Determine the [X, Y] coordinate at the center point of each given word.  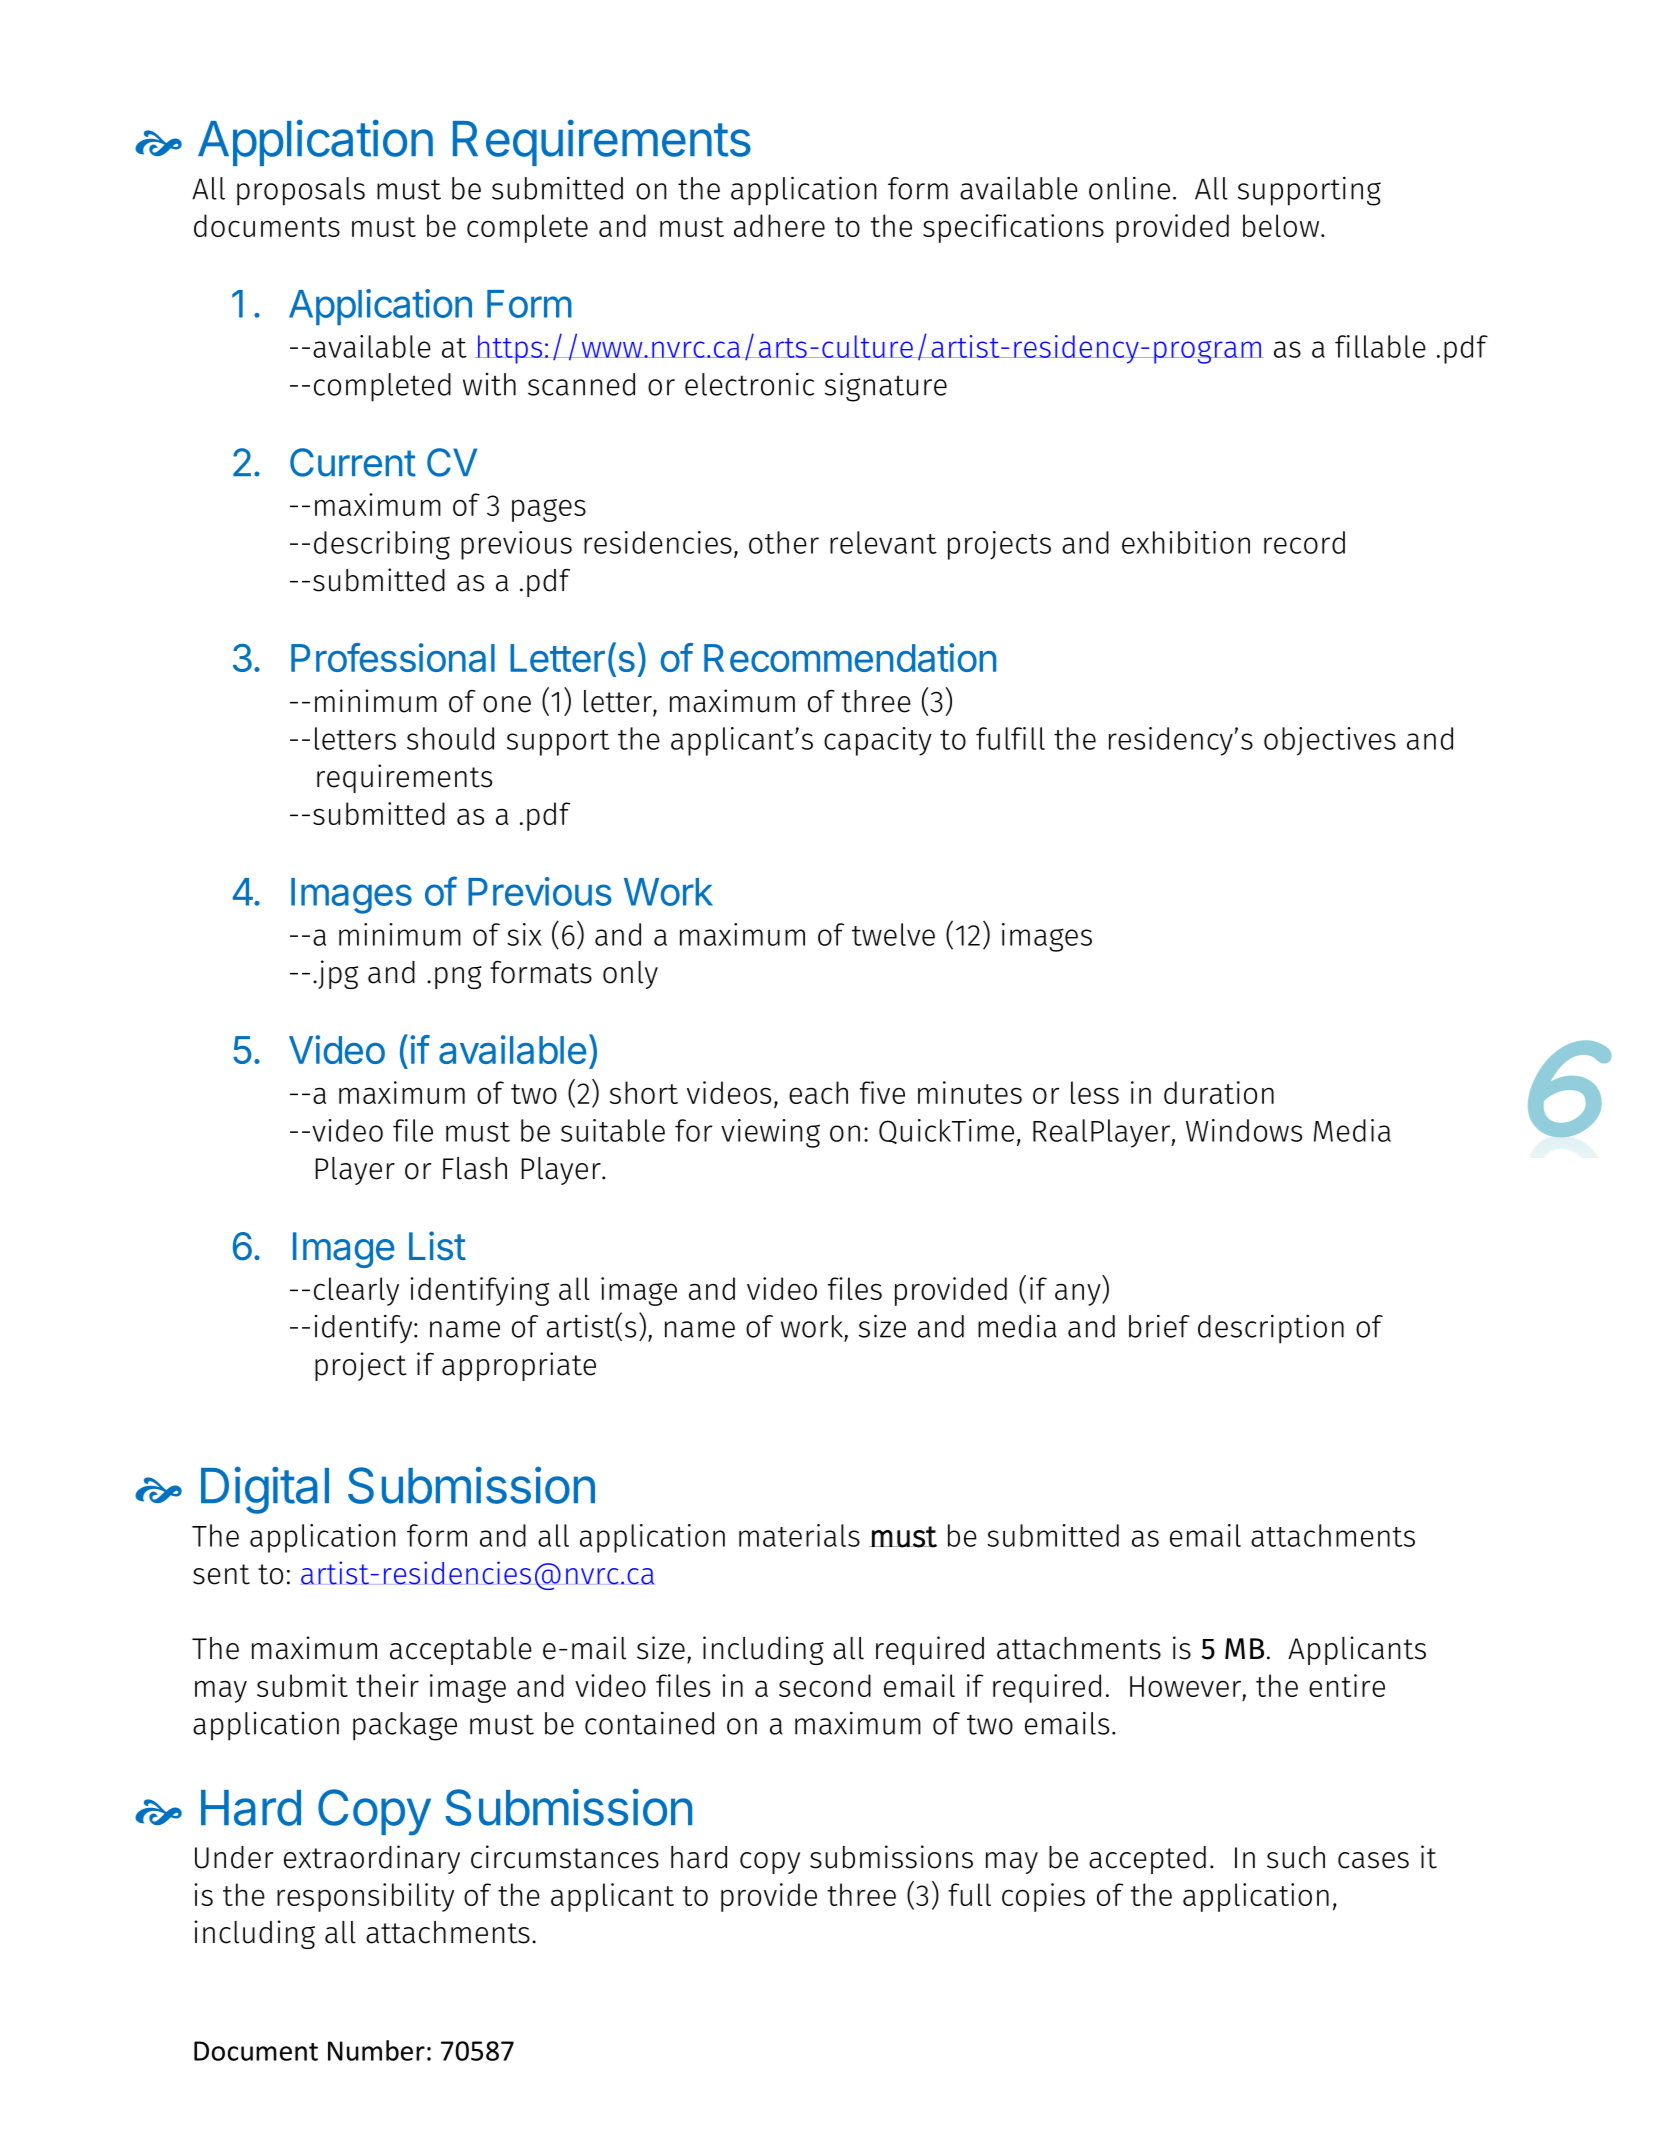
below [1281, 225]
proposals [301, 191]
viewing [770, 1133]
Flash [475, 1168]
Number [376, 2050]
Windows [1244, 1130]
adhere [779, 225]
